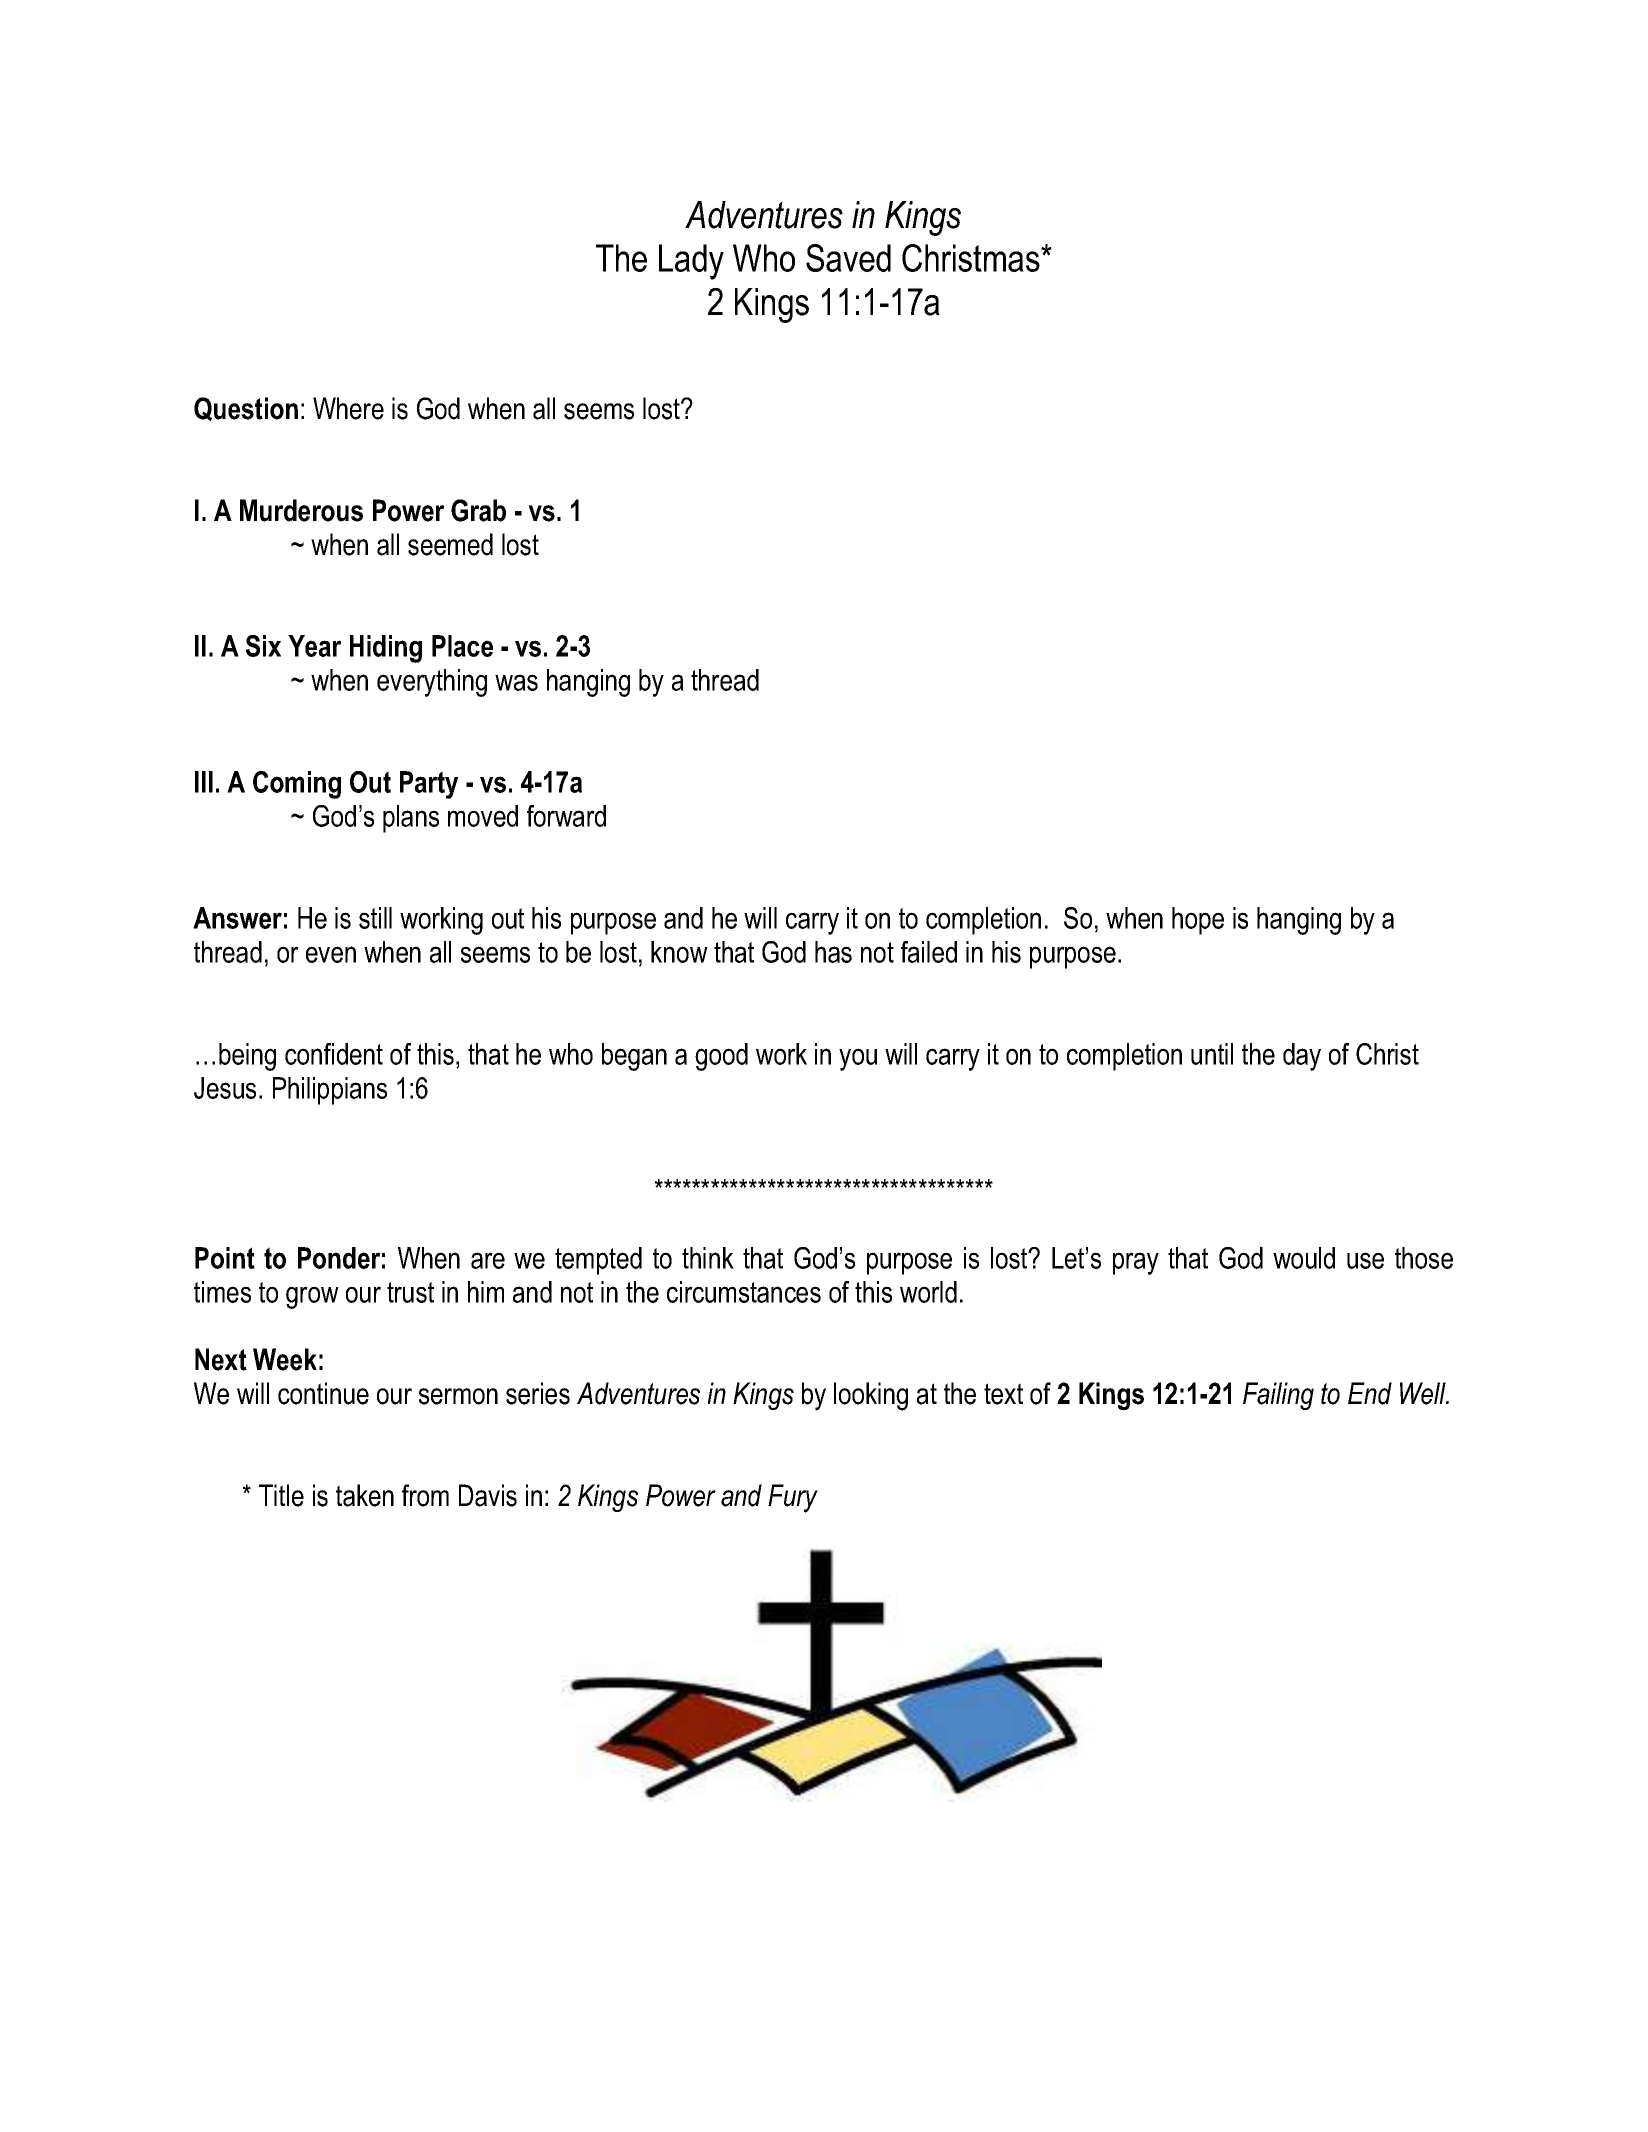 This screenshot has width=1648, height=2132. I want to click on Hiding, so click(386, 649).
